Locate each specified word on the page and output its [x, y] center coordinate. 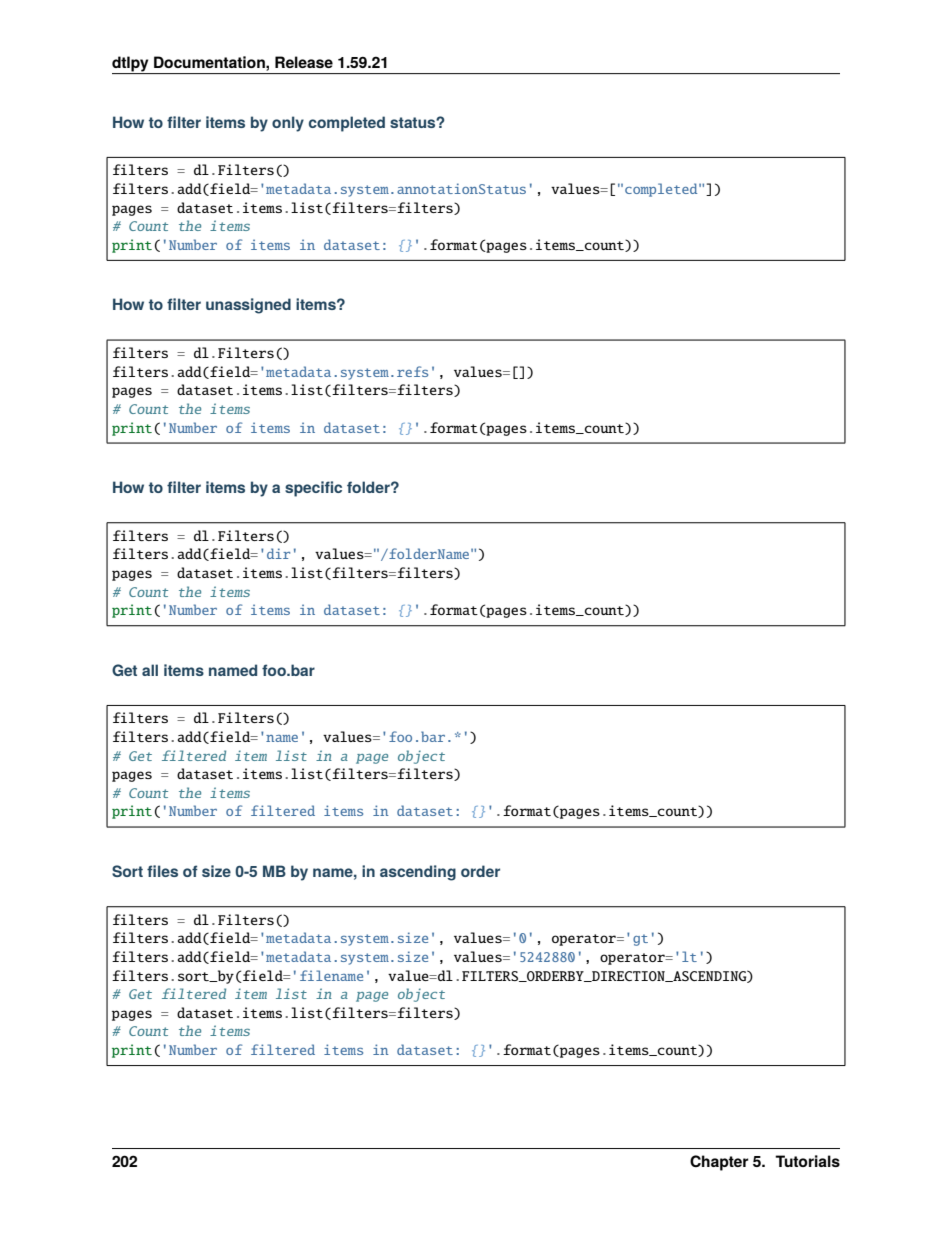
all [150, 670]
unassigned [248, 306]
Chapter [719, 1163]
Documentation [210, 62]
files [162, 871]
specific [313, 489]
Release [304, 62]
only [288, 124]
